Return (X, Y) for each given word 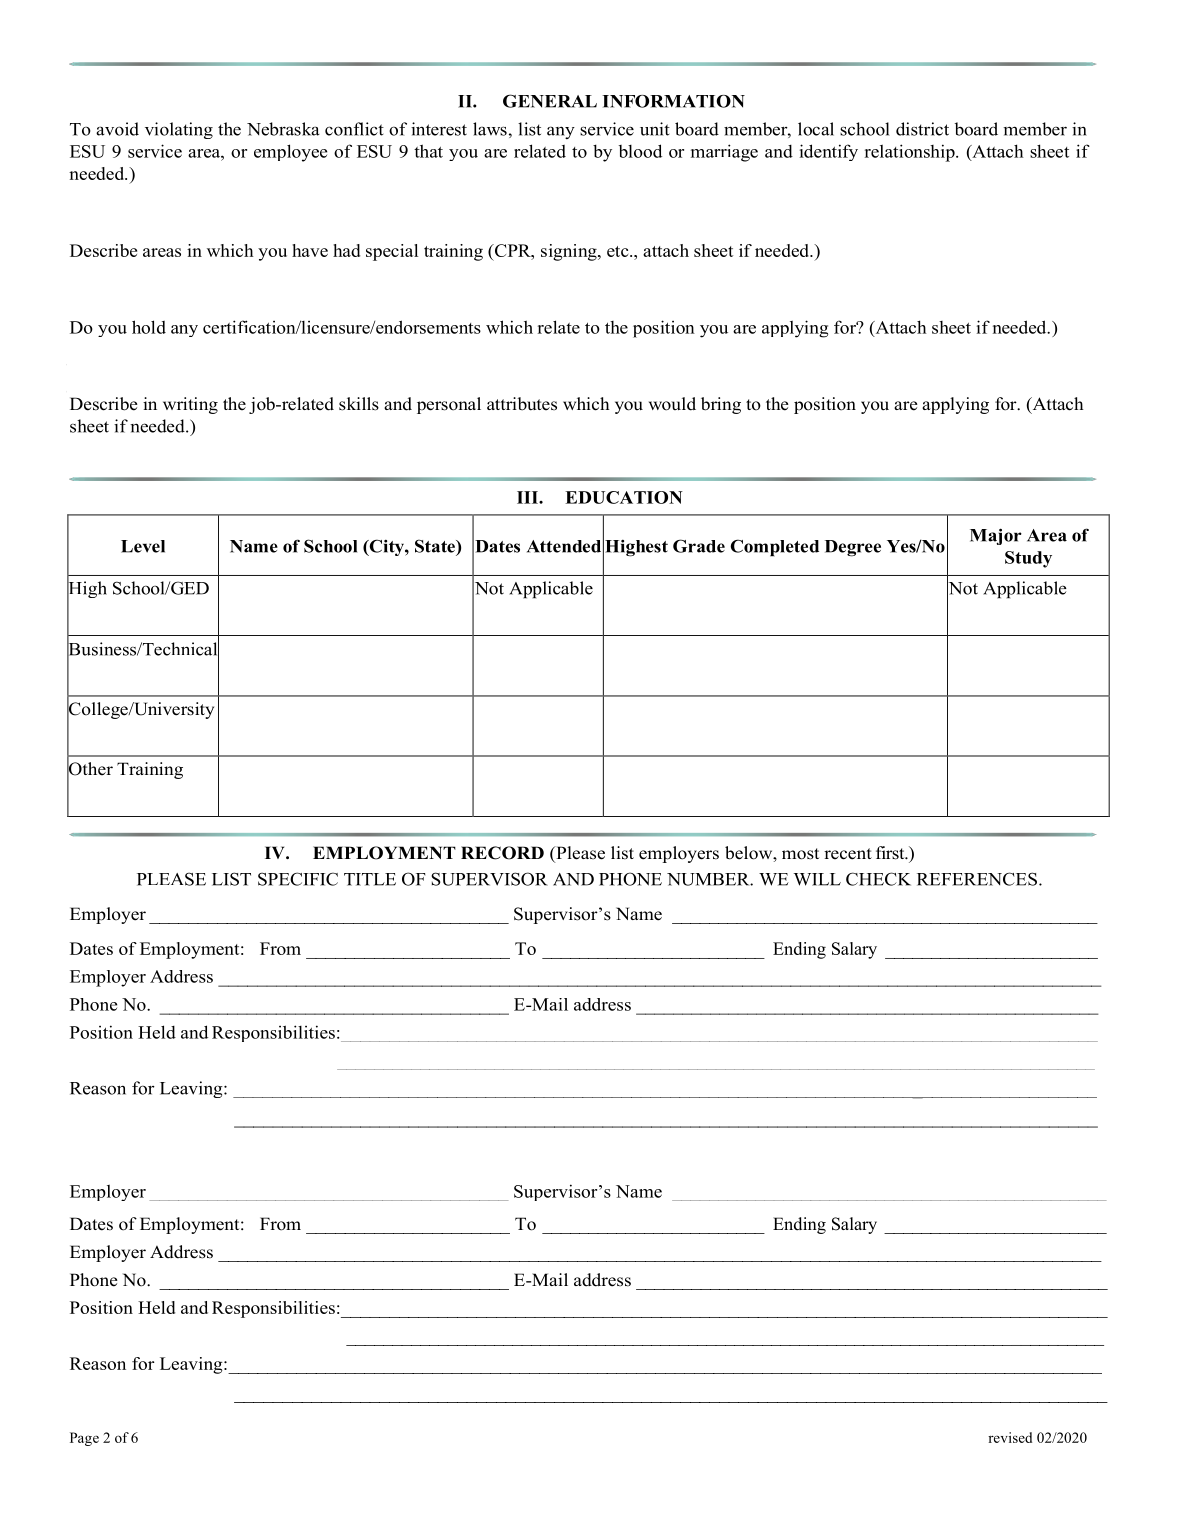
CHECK (878, 879)
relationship (911, 153)
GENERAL (550, 101)
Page (84, 1439)
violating (179, 130)
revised (1010, 1437)
